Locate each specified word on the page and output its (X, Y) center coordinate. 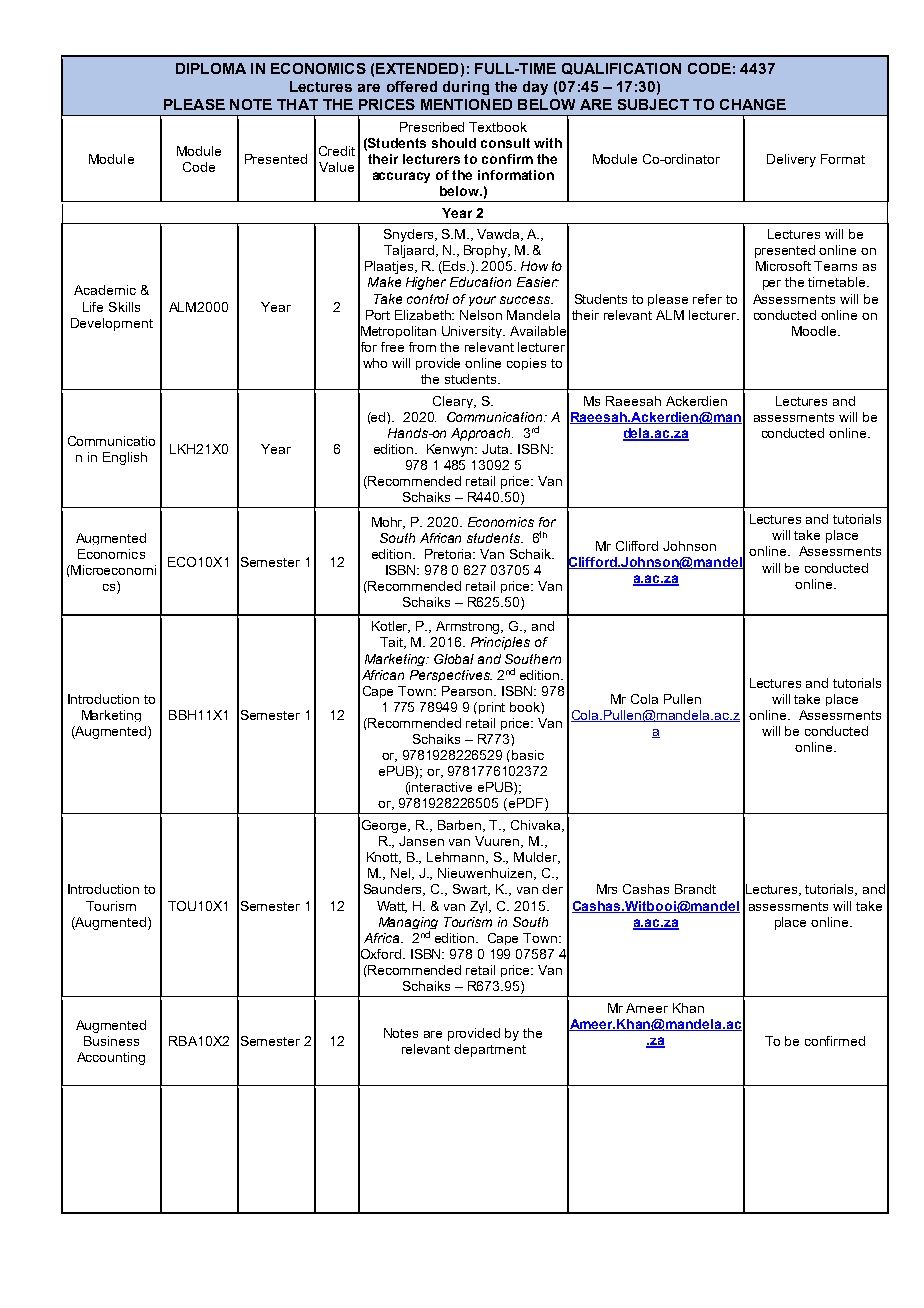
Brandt (695, 889)
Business (111, 1041)
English (125, 458)
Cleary (454, 402)
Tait (393, 643)
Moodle (815, 331)
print (492, 708)
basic (528, 755)
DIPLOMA (211, 68)
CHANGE (753, 104)
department (490, 1050)
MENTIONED (466, 104)
